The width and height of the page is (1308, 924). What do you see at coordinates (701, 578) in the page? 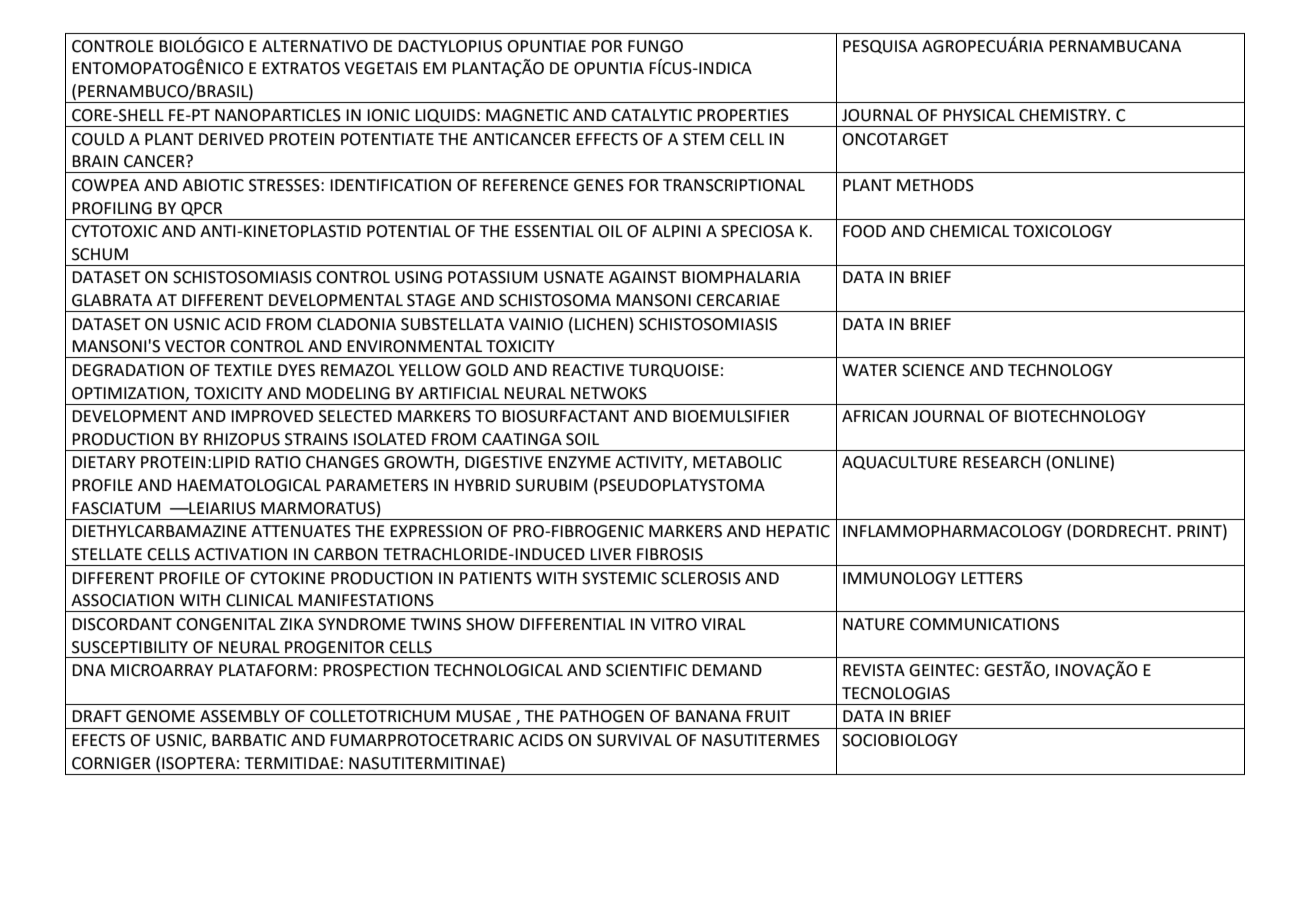
I see `SCLEROSIS` at bounding box center [701, 578].
